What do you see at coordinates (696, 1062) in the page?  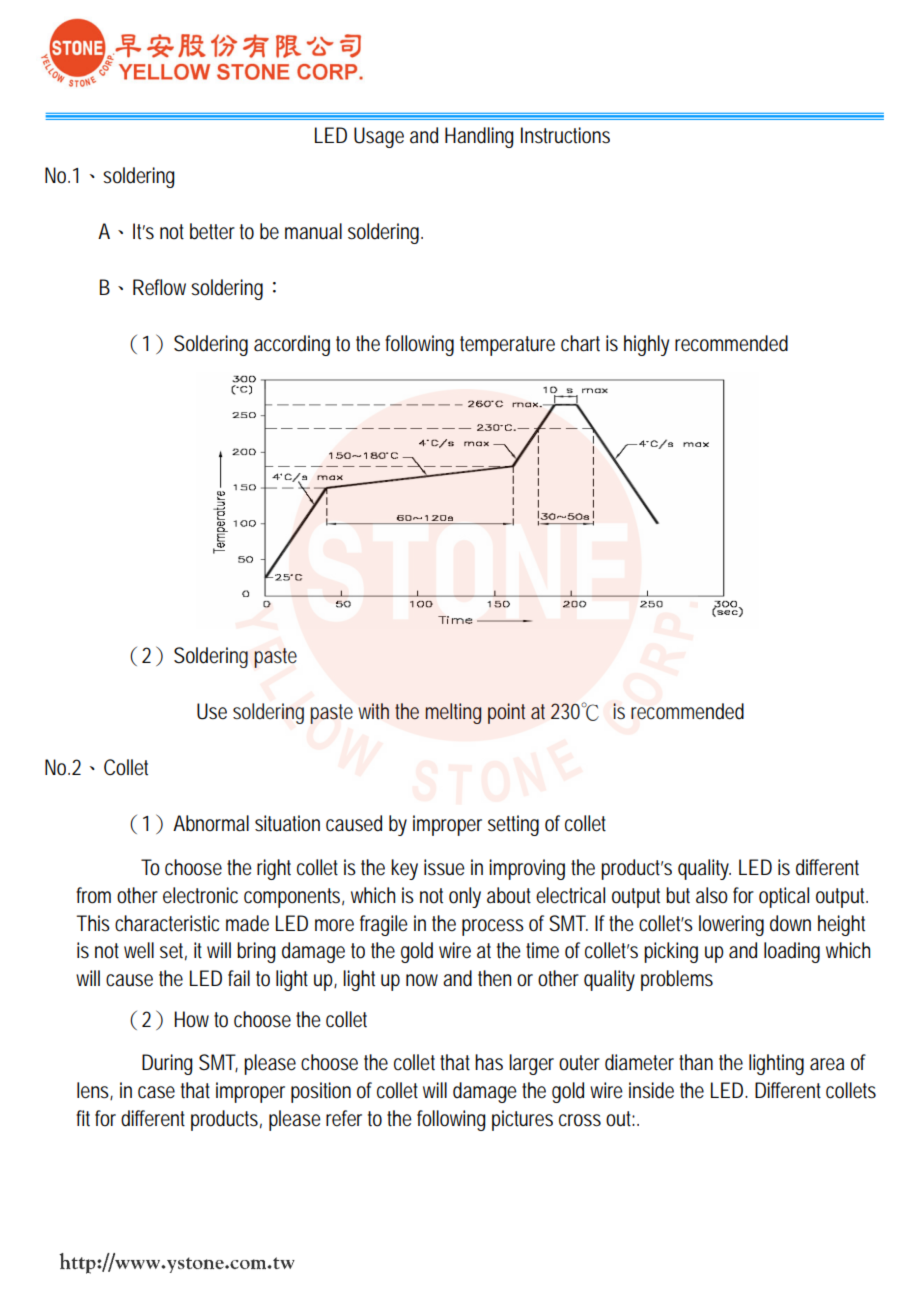 I see `than` at bounding box center [696, 1062].
